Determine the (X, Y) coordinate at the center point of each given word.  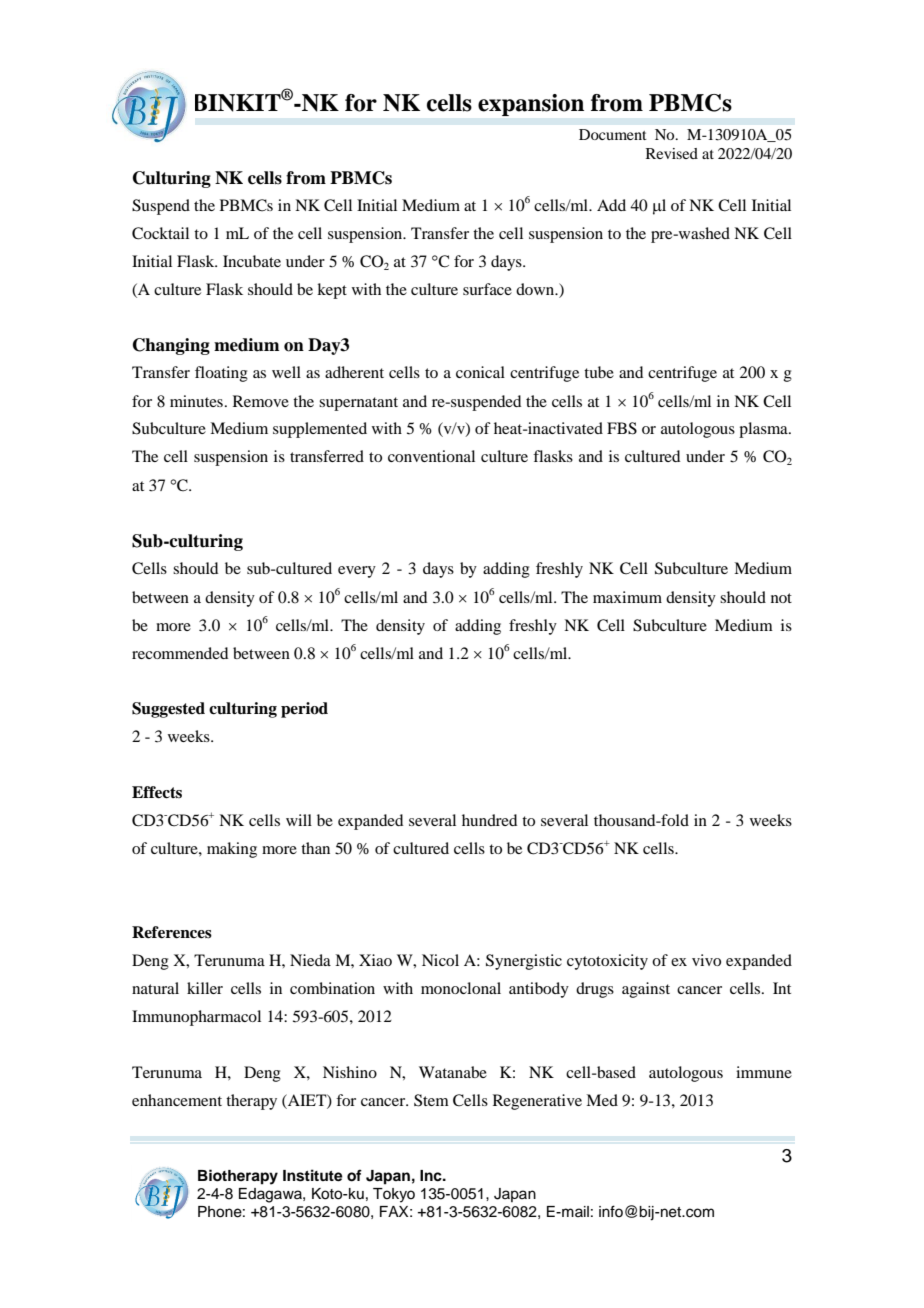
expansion (531, 105)
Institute (313, 1175)
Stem (431, 1100)
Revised (672, 153)
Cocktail (160, 233)
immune (764, 1072)
